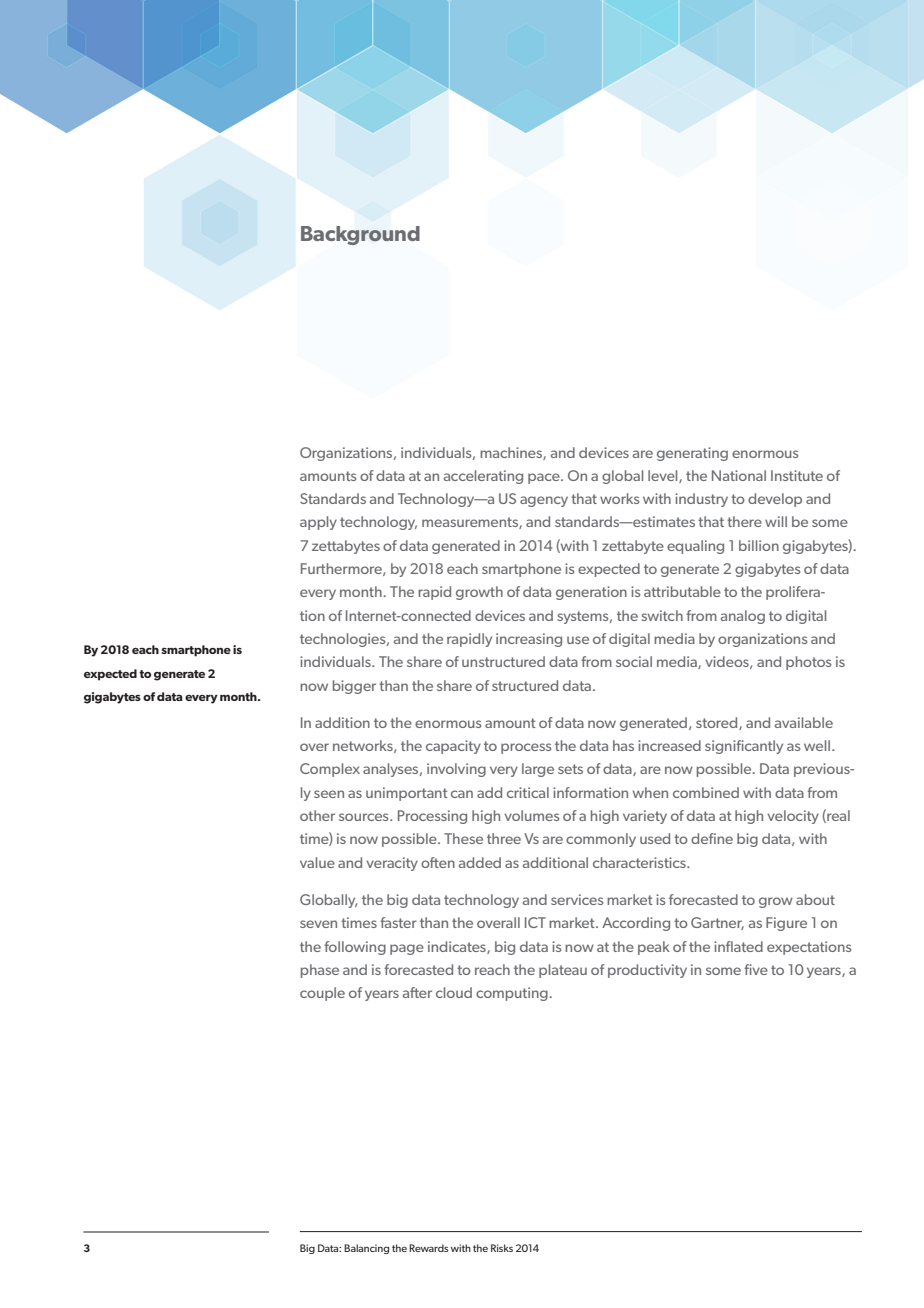 The image size is (924, 1308). What do you see at coordinates (545, 478) in the screenshot?
I see `pace` at bounding box center [545, 478].
